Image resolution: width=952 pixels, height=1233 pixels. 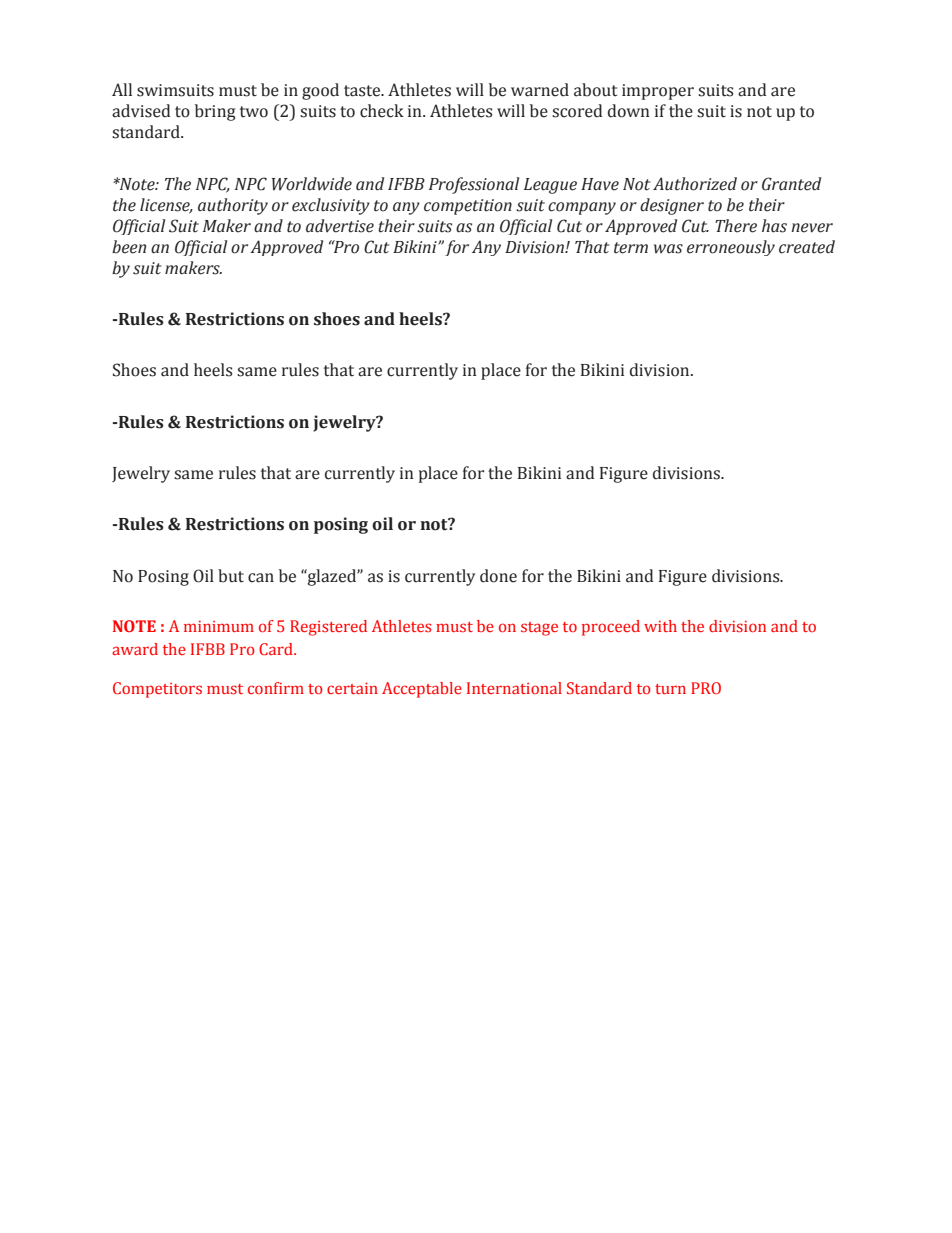 I want to click on improper, so click(x=658, y=92).
